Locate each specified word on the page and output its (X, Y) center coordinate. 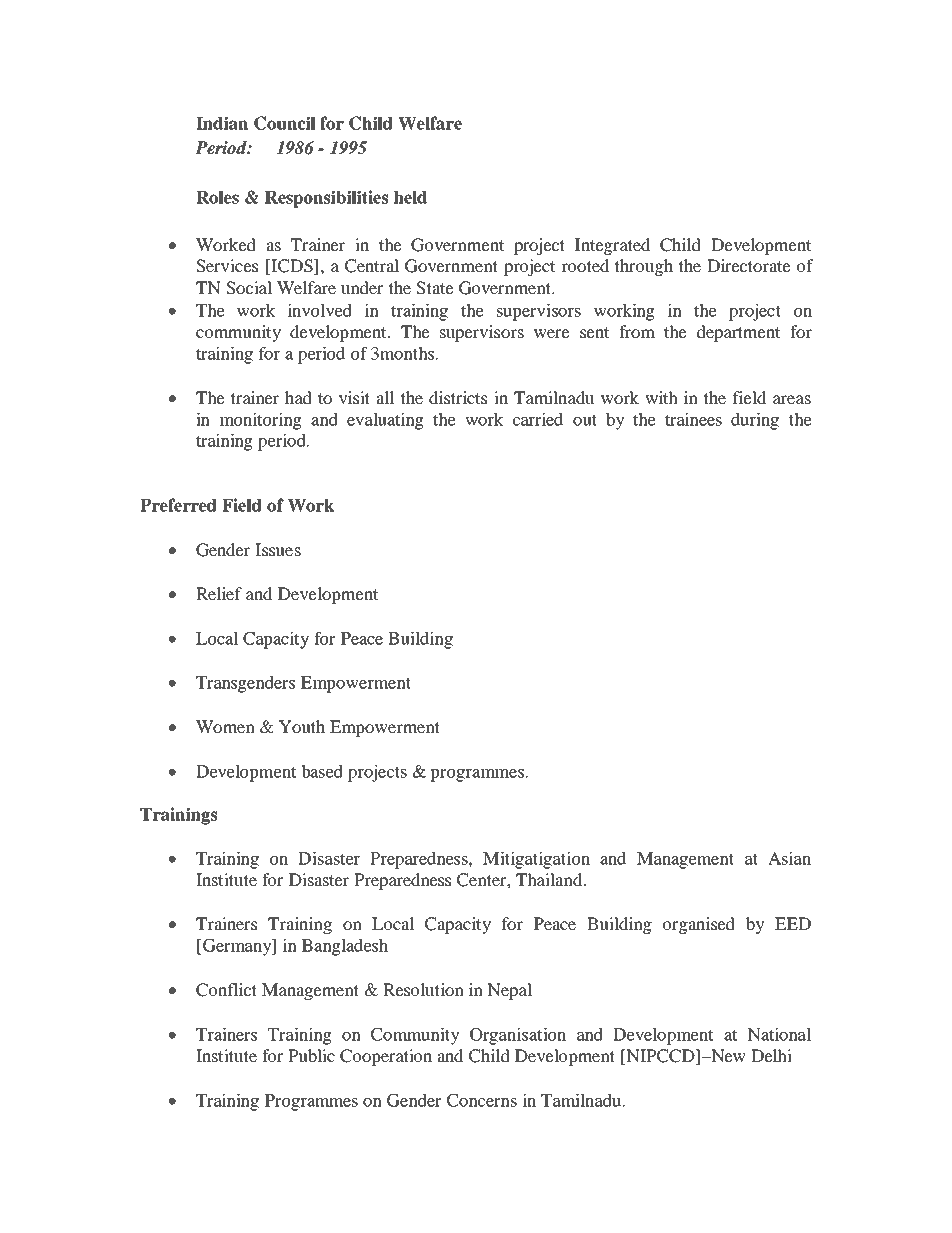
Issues (278, 549)
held (410, 197)
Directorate (749, 265)
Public (311, 1055)
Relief (219, 593)
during (755, 421)
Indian (222, 123)
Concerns (482, 1100)
